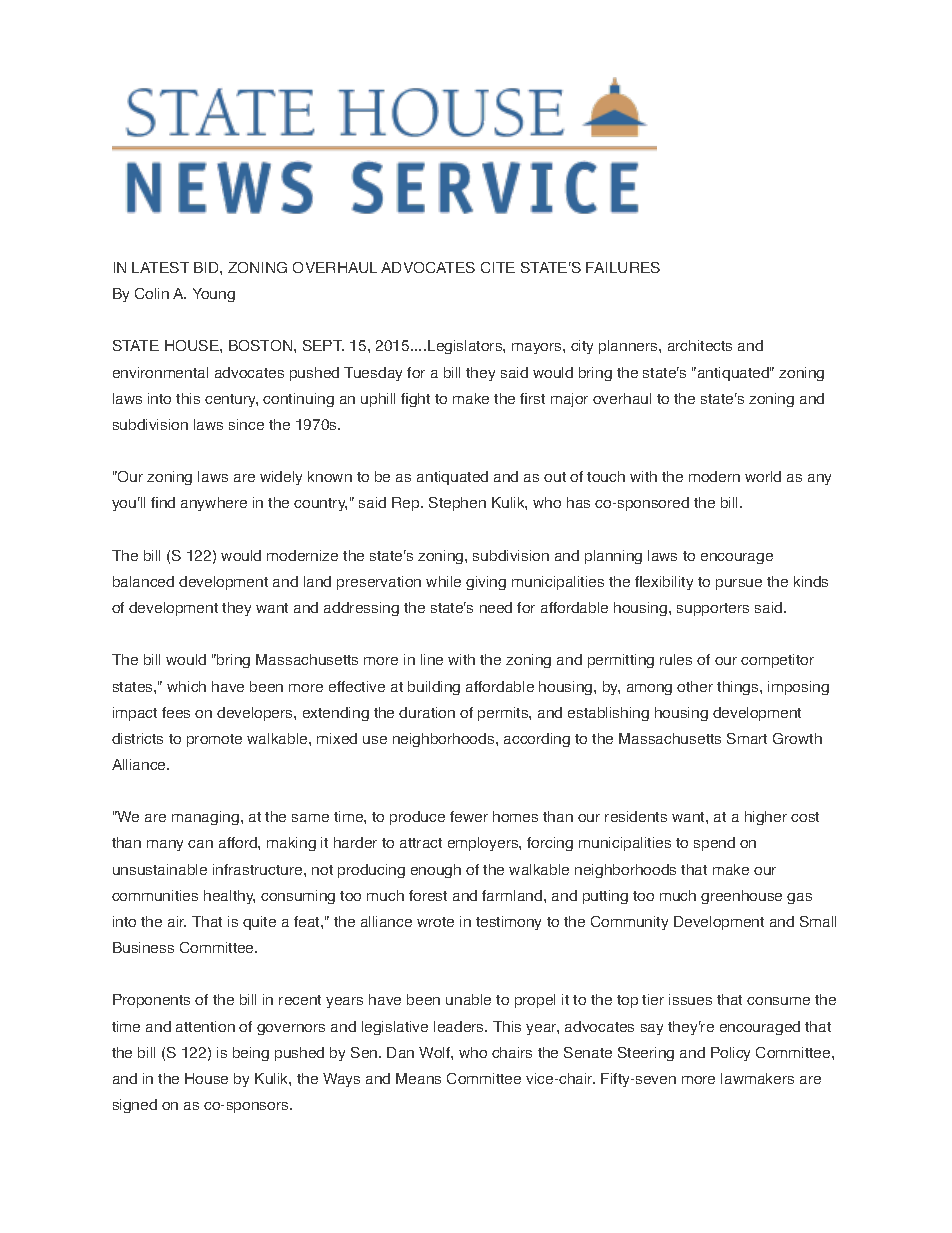 Image resolution: width=952 pixels, height=1233 pixels. I want to click on fewer, so click(469, 816).
